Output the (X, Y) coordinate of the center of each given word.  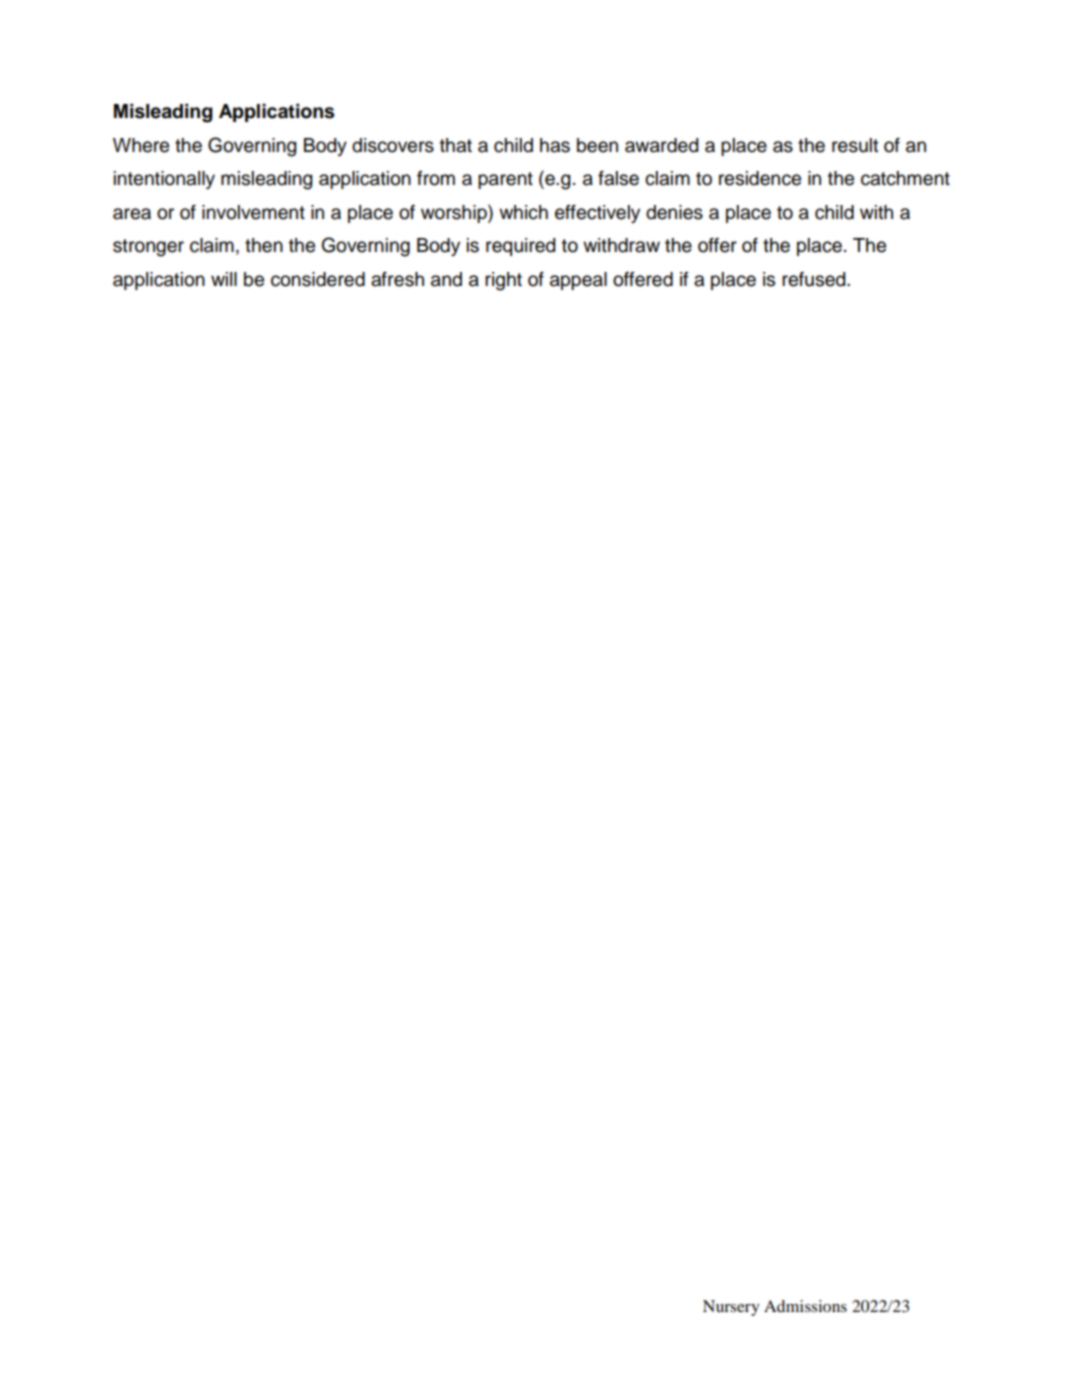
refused (815, 279)
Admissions (805, 1306)
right (503, 281)
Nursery (731, 1308)
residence (760, 178)
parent (505, 180)
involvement (253, 212)
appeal (578, 281)
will (224, 279)
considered (318, 279)
